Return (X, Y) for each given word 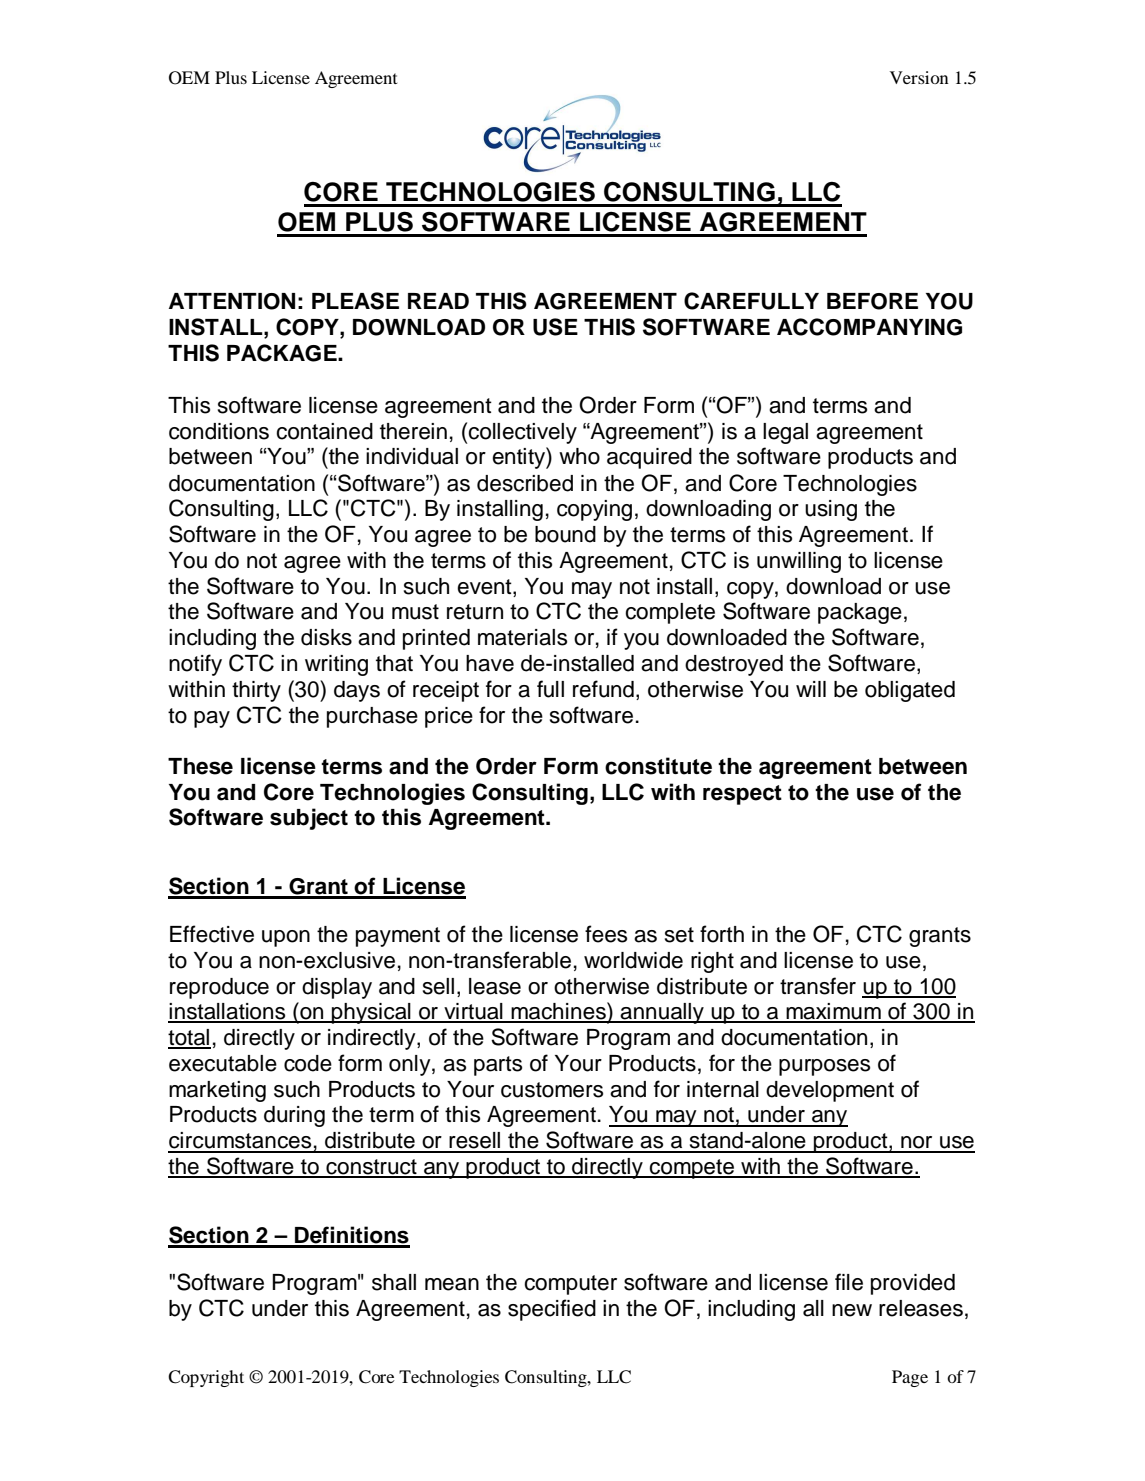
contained (324, 431)
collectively (522, 433)
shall (394, 1282)
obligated (910, 691)
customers (552, 1090)
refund (603, 689)
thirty (256, 691)
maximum (833, 1012)
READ (438, 301)
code (308, 1063)
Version (919, 77)
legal (785, 433)
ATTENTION (232, 301)
